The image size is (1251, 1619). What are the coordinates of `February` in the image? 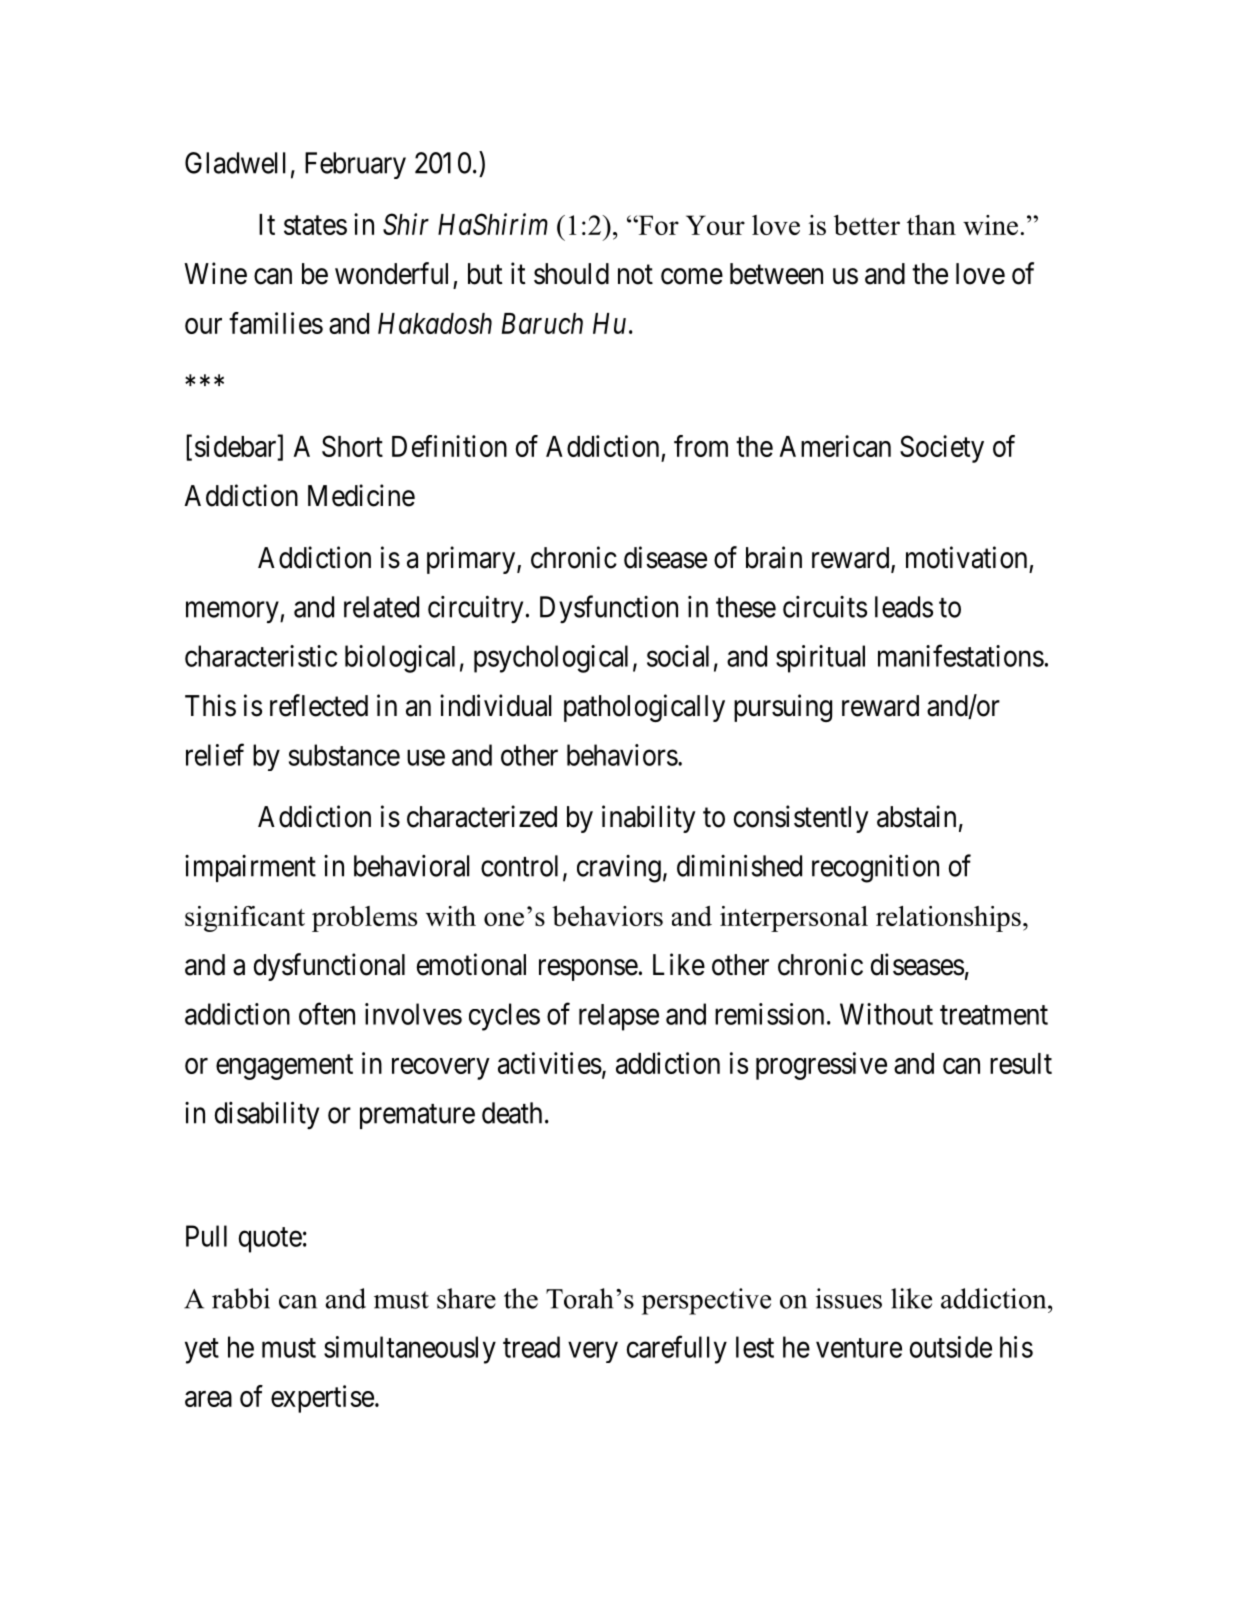 It's located at (355, 165).
